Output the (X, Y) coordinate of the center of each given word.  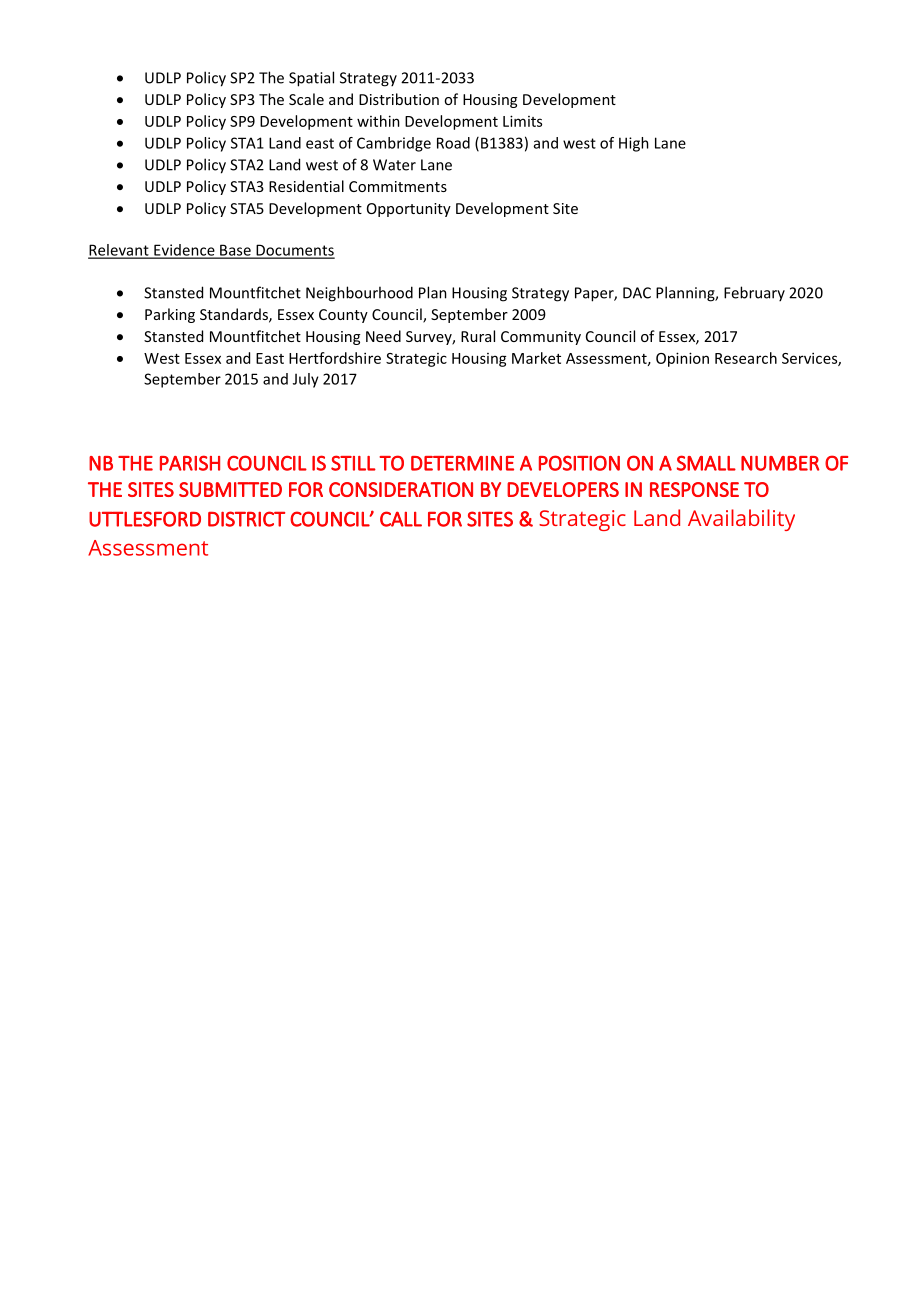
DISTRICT (246, 519)
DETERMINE (462, 463)
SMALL (706, 463)
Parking (170, 315)
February (754, 293)
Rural (478, 336)
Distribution (399, 99)
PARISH (190, 463)
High (634, 144)
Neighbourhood (359, 294)
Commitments (398, 186)
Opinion (682, 359)
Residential (306, 186)
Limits (522, 121)
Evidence (184, 251)
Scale (306, 99)
